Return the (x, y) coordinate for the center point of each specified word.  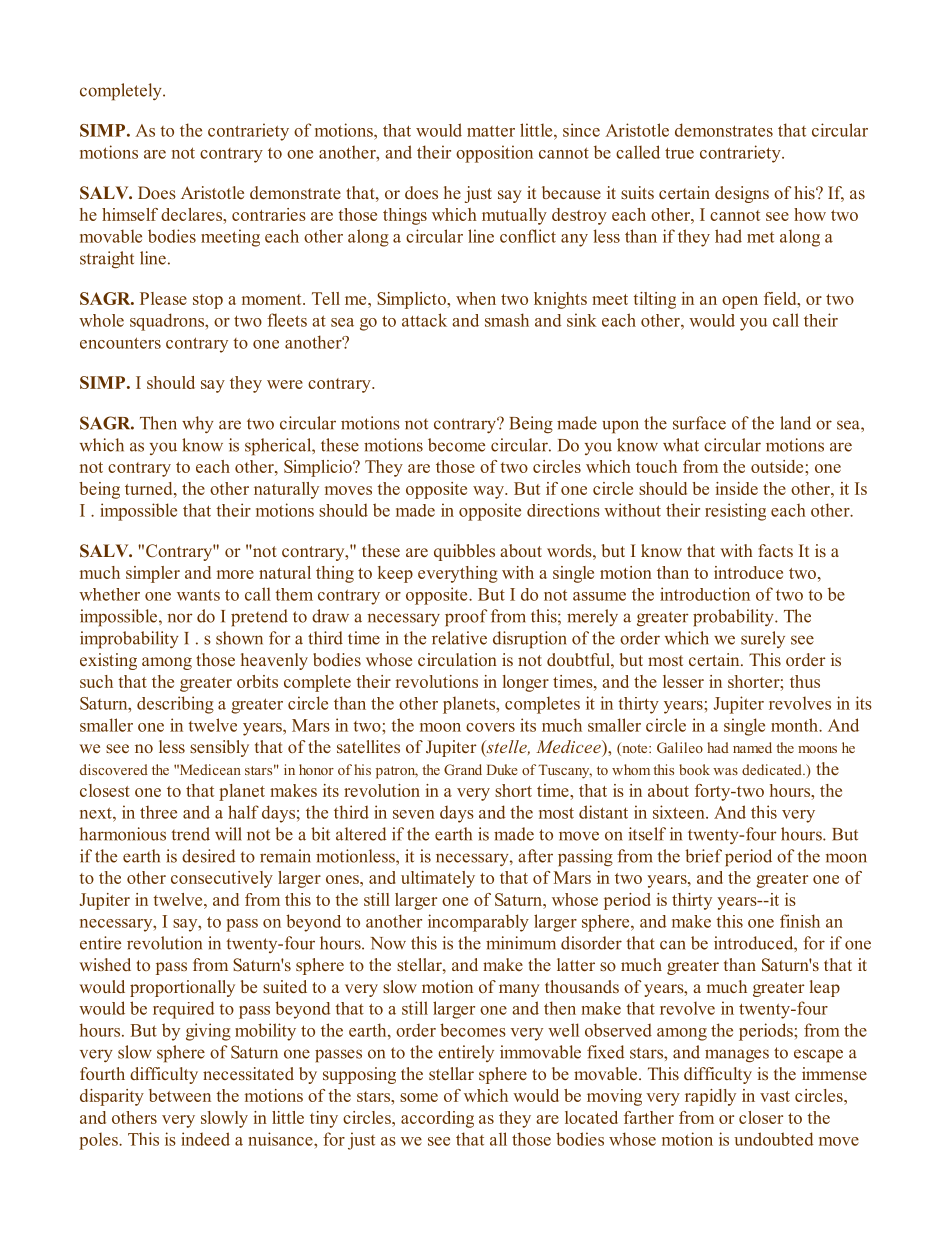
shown (239, 638)
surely (763, 639)
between (180, 1095)
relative (459, 638)
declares (193, 214)
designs (742, 194)
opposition (494, 154)
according (437, 1119)
